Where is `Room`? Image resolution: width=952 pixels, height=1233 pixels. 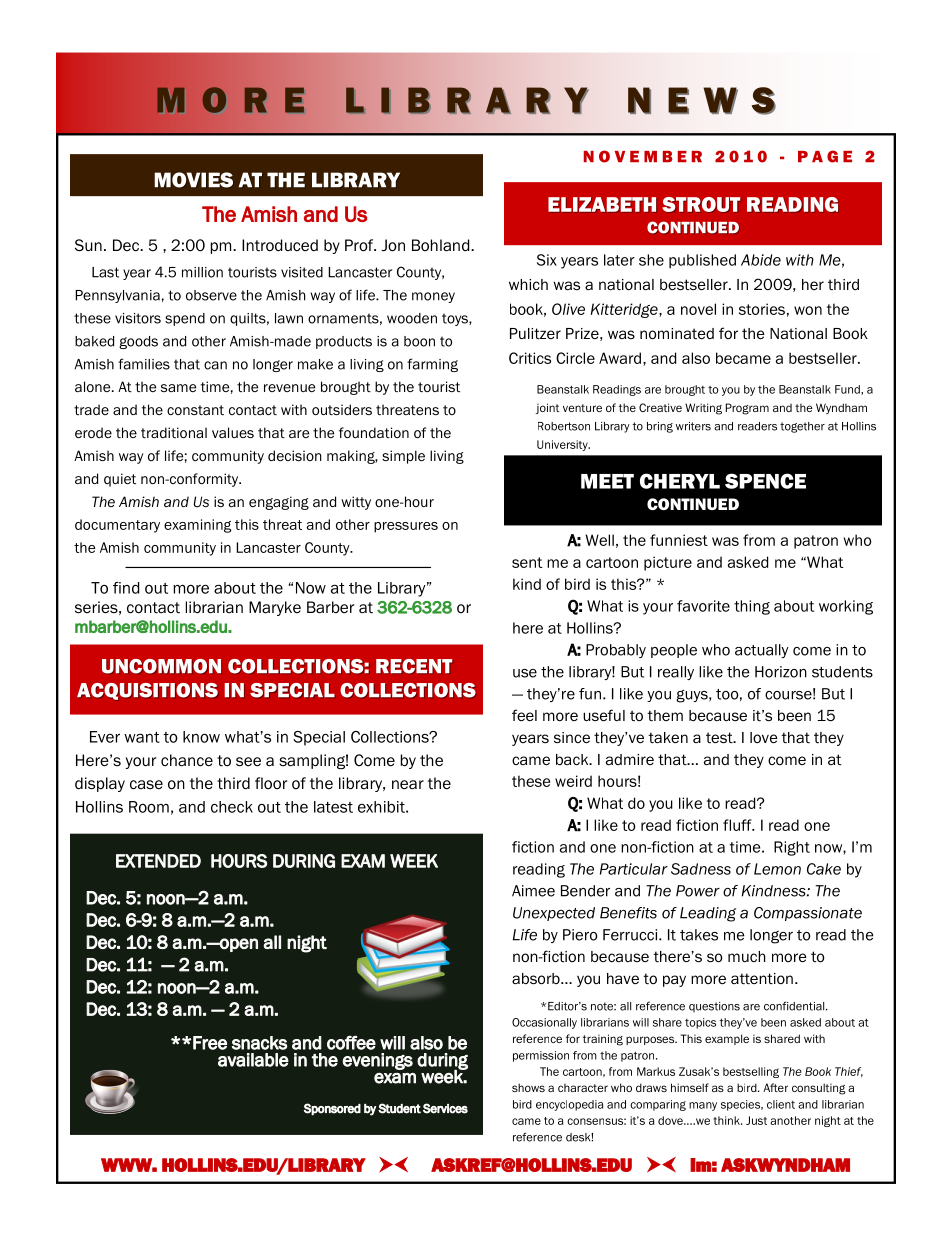 Room is located at coordinates (149, 807).
